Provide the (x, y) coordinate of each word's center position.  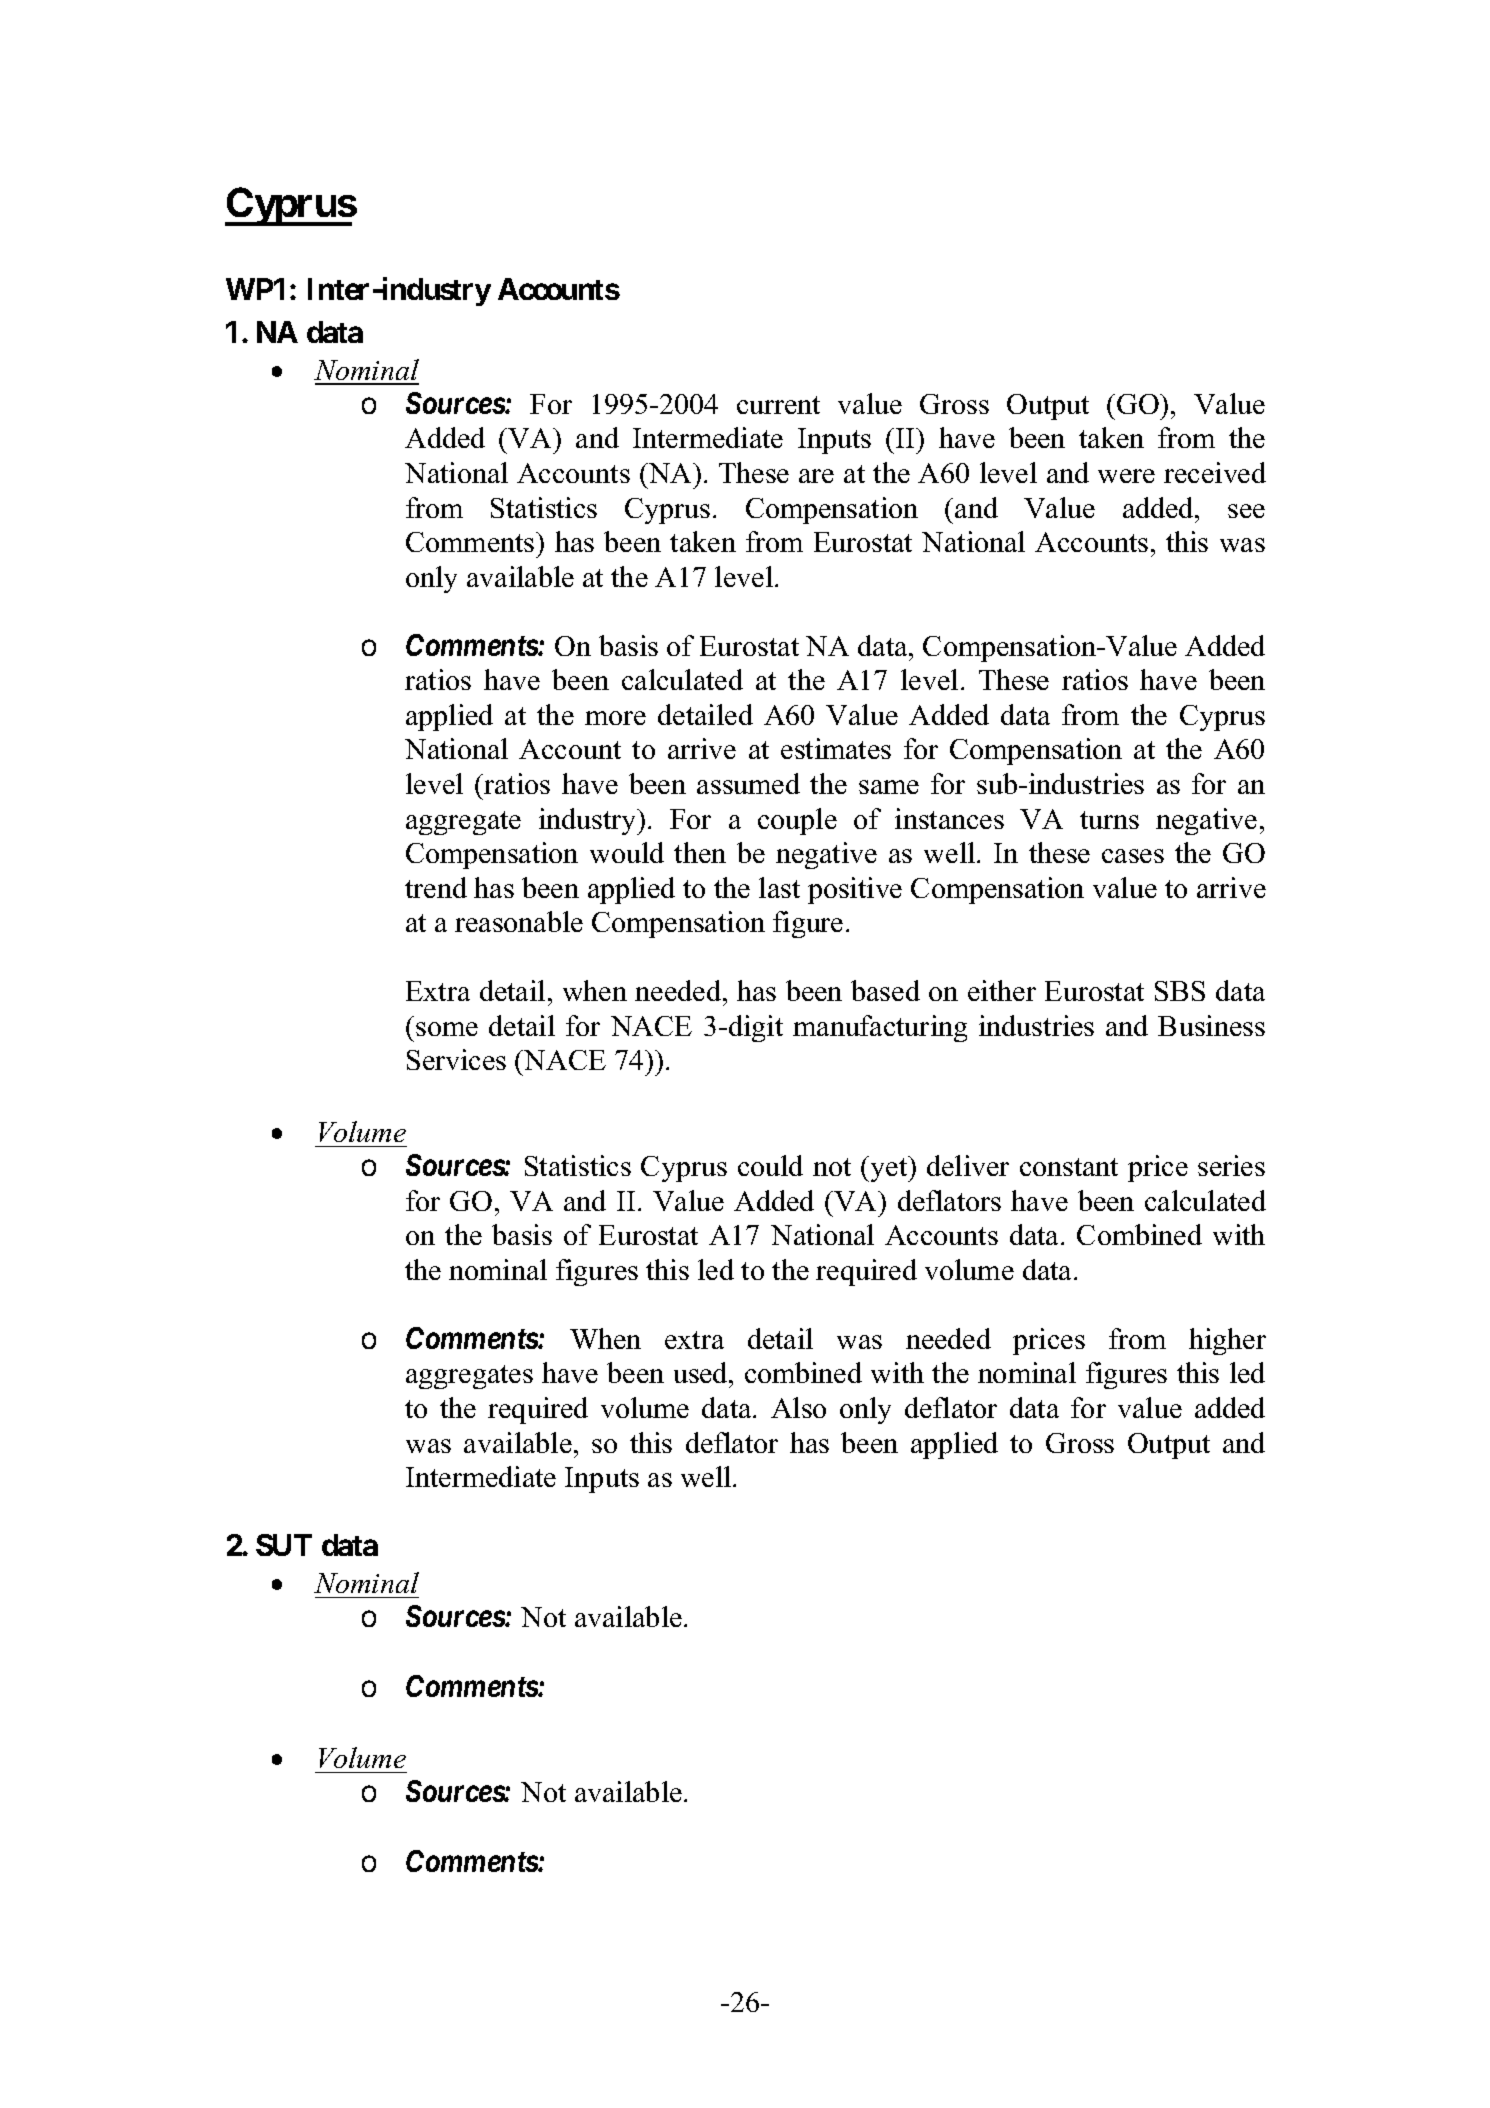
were (1126, 476)
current (778, 405)
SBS (1180, 991)
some (447, 1029)
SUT (284, 1545)
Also (798, 1407)
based (885, 990)
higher (1227, 1341)
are (816, 476)
